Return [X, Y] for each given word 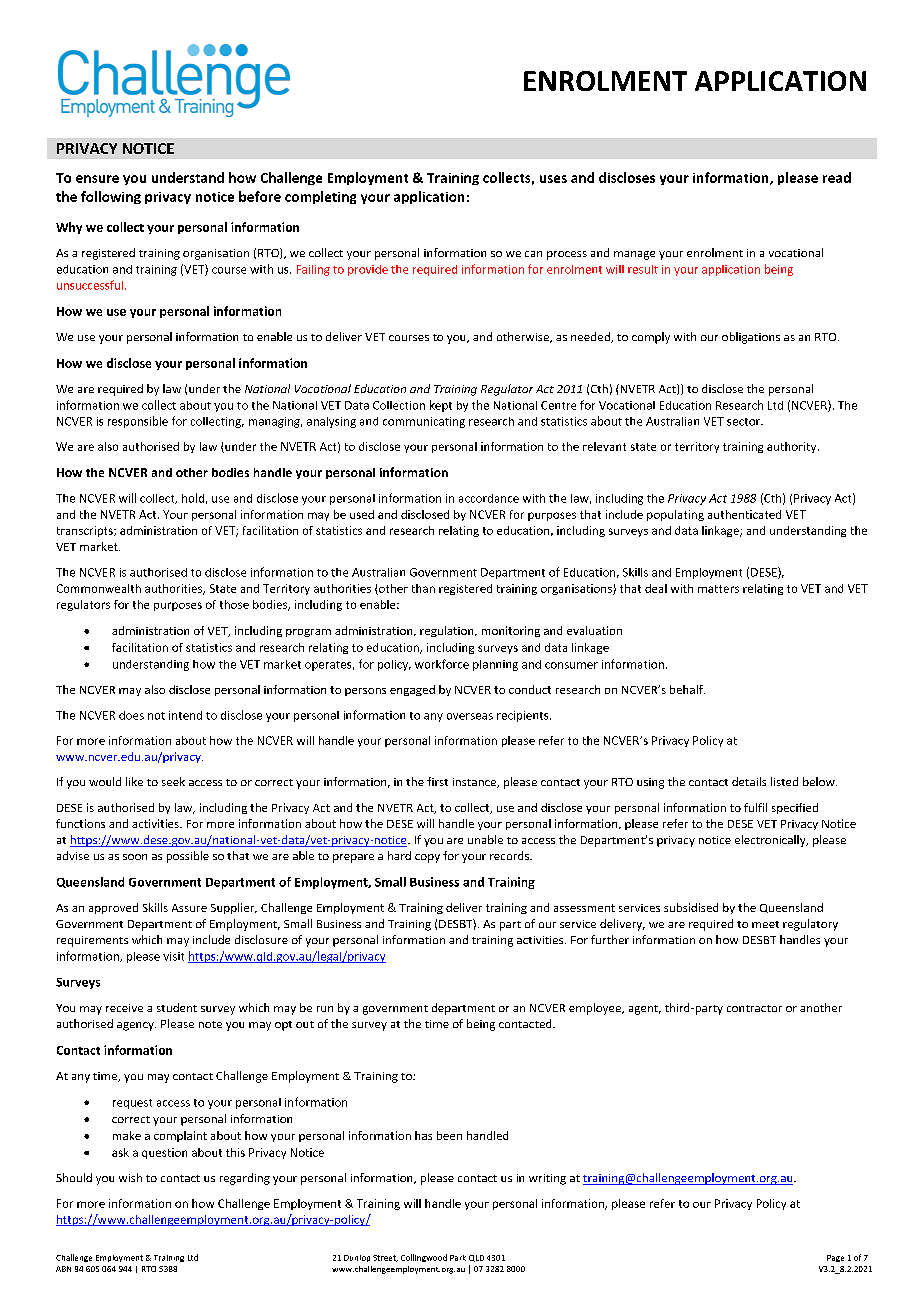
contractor [754, 1008]
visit [173, 956]
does [131, 715]
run [325, 1009]
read [837, 177]
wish [130, 1177]
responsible [138, 422]
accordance [489, 498]
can [533, 254]
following [111, 197]
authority [793, 447]
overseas [470, 716]
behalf [687, 689]
